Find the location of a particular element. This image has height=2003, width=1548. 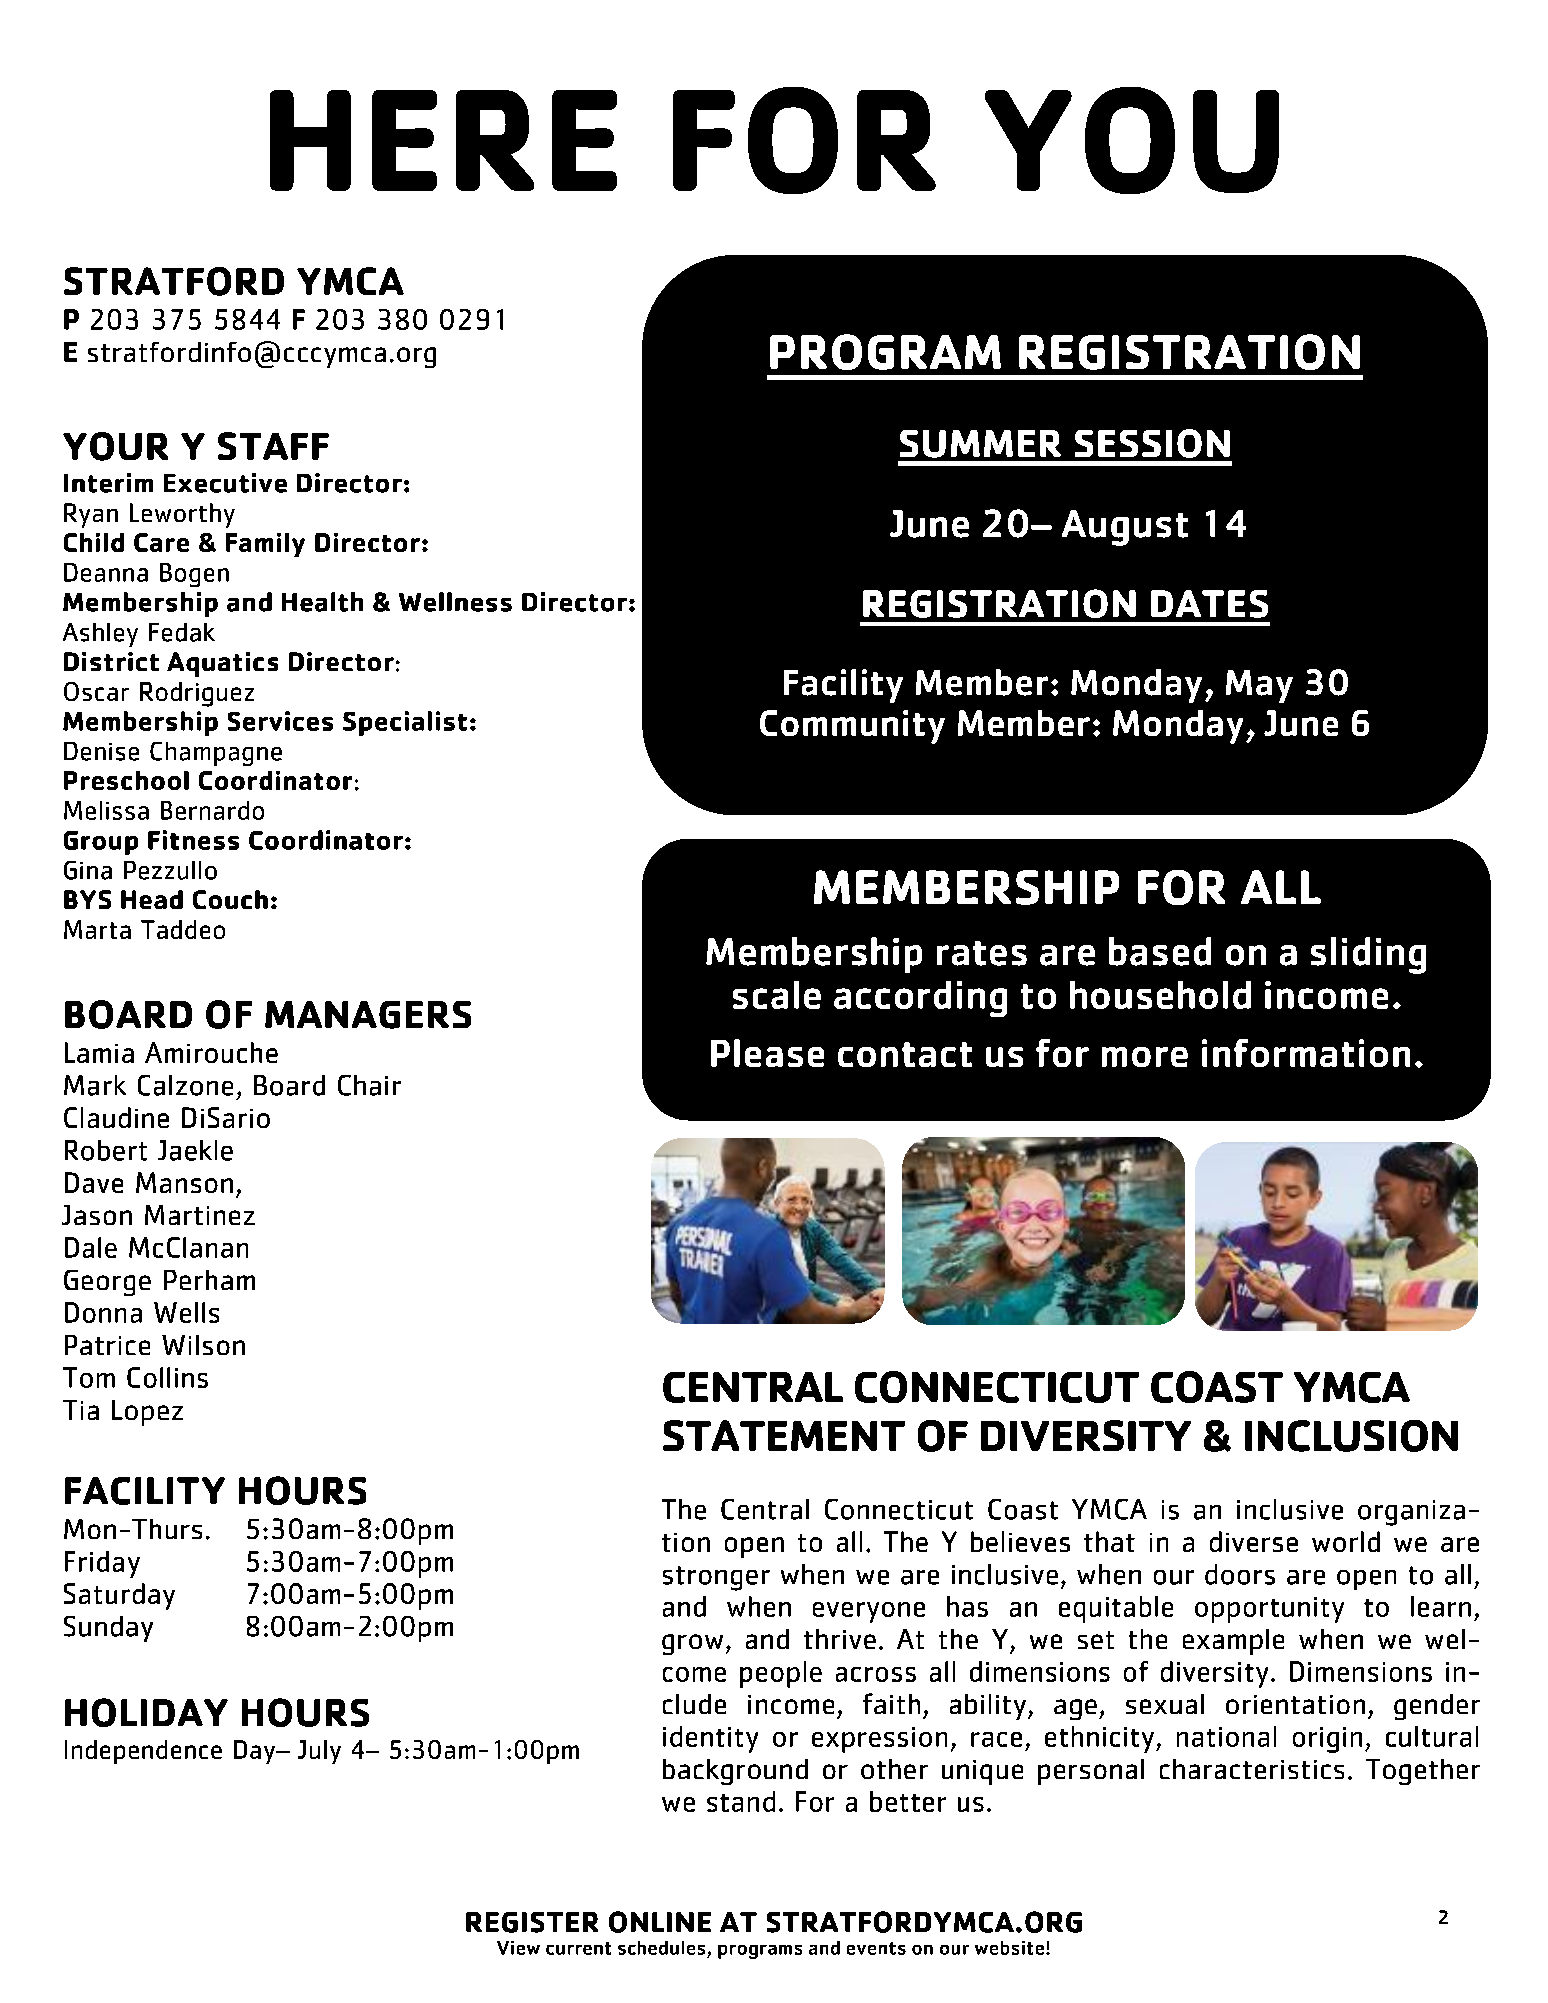

Community is located at coordinates (852, 727).
